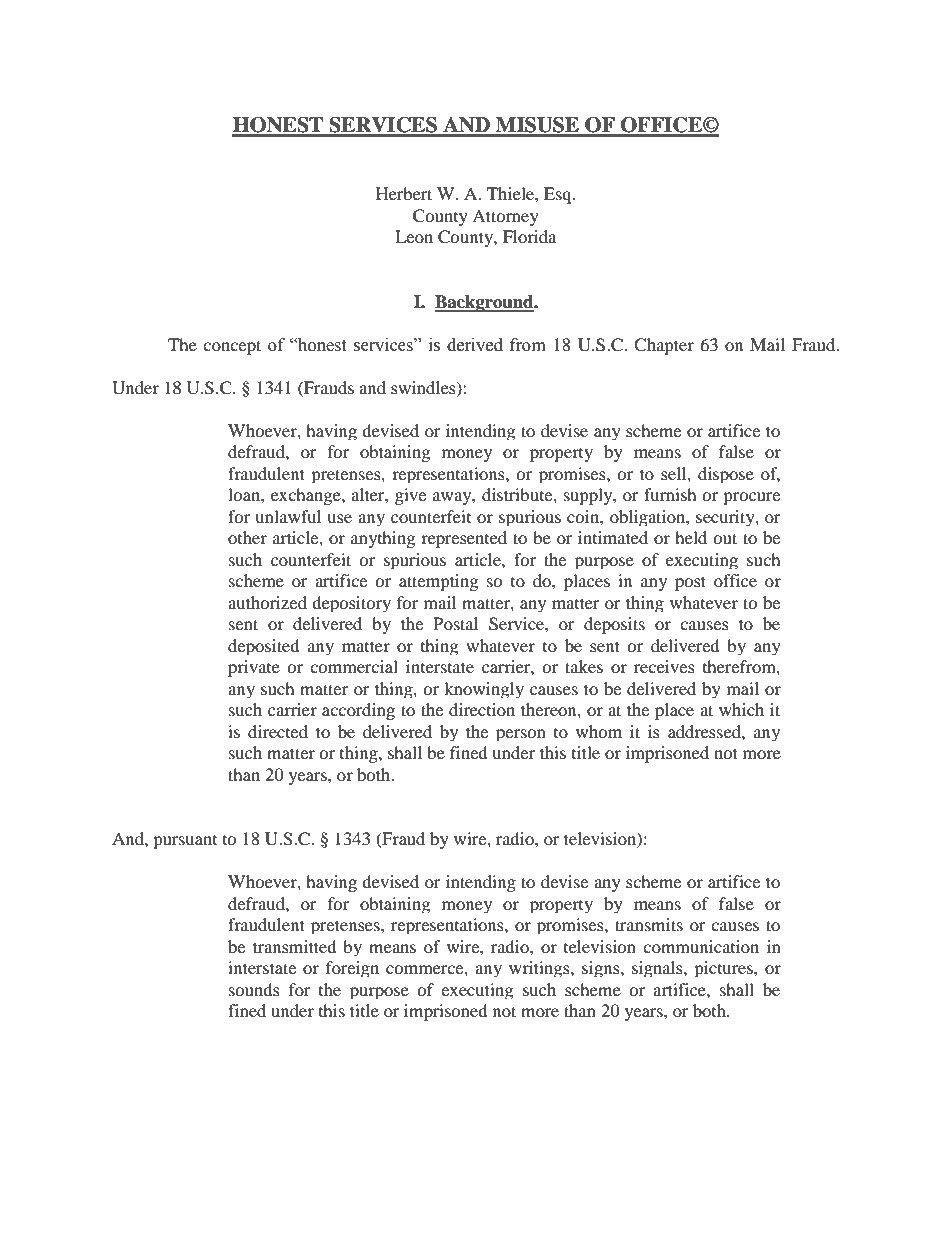 Image resolution: width=952 pixels, height=1233 pixels. I want to click on furnish, so click(670, 494).
